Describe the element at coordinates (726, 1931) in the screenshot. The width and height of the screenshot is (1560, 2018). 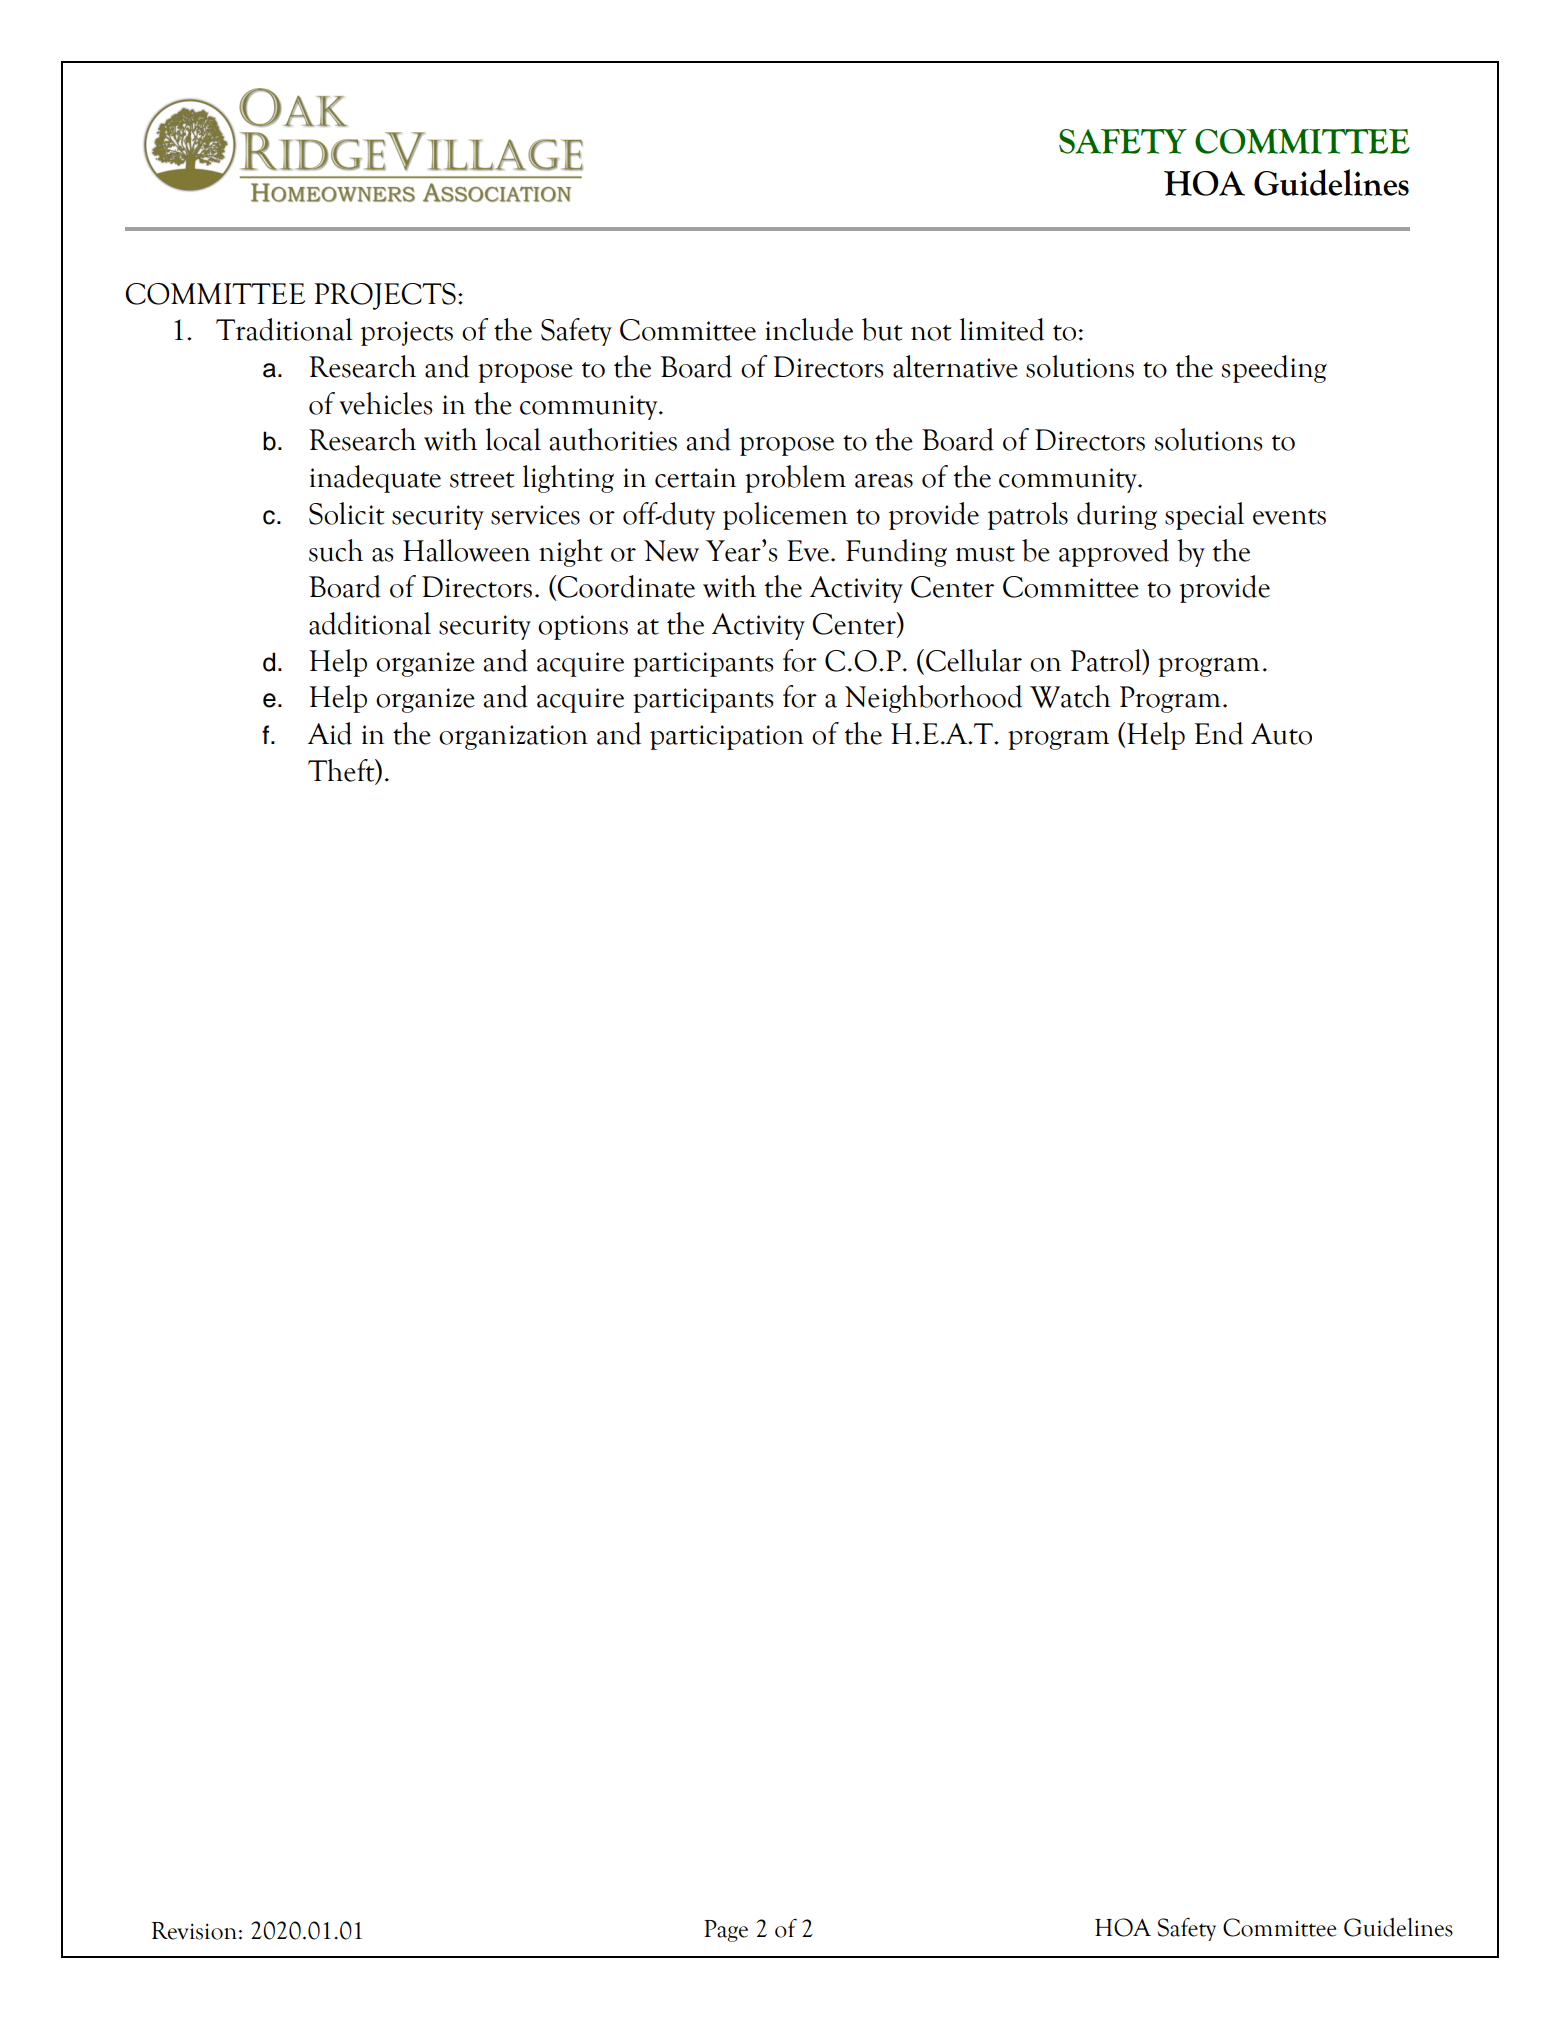
I see `Page` at that location.
